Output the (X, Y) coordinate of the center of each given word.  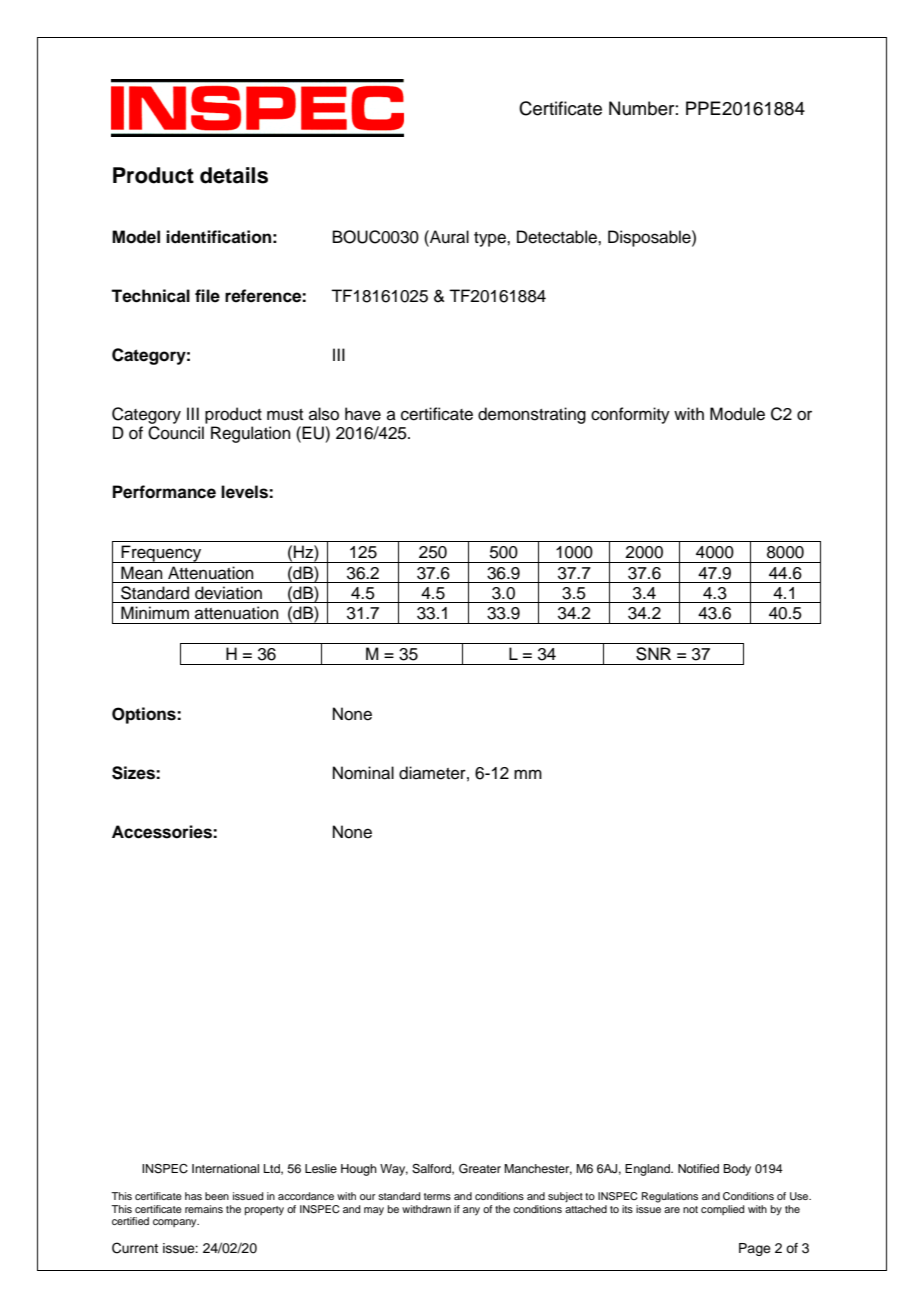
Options (145, 715)
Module (737, 414)
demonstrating (532, 415)
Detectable (558, 237)
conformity (630, 415)
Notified (698, 1168)
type (491, 239)
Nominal (363, 773)
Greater (480, 1169)
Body (737, 1170)
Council (176, 433)
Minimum (155, 613)
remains (204, 1209)
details (234, 175)
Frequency (162, 554)
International (225, 1168)
